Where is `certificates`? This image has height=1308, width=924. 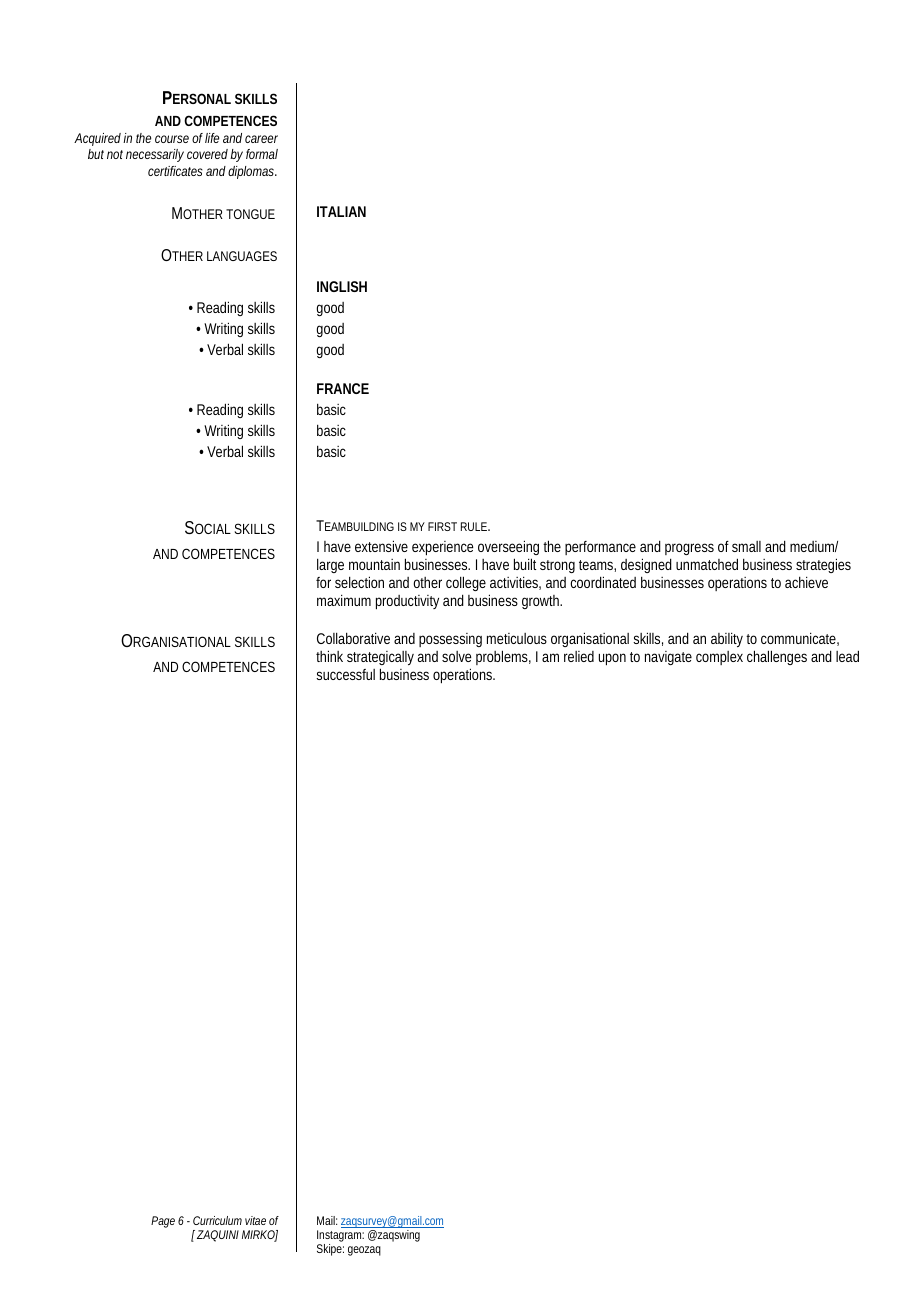 certificates is located at coordinates (175, 171).
